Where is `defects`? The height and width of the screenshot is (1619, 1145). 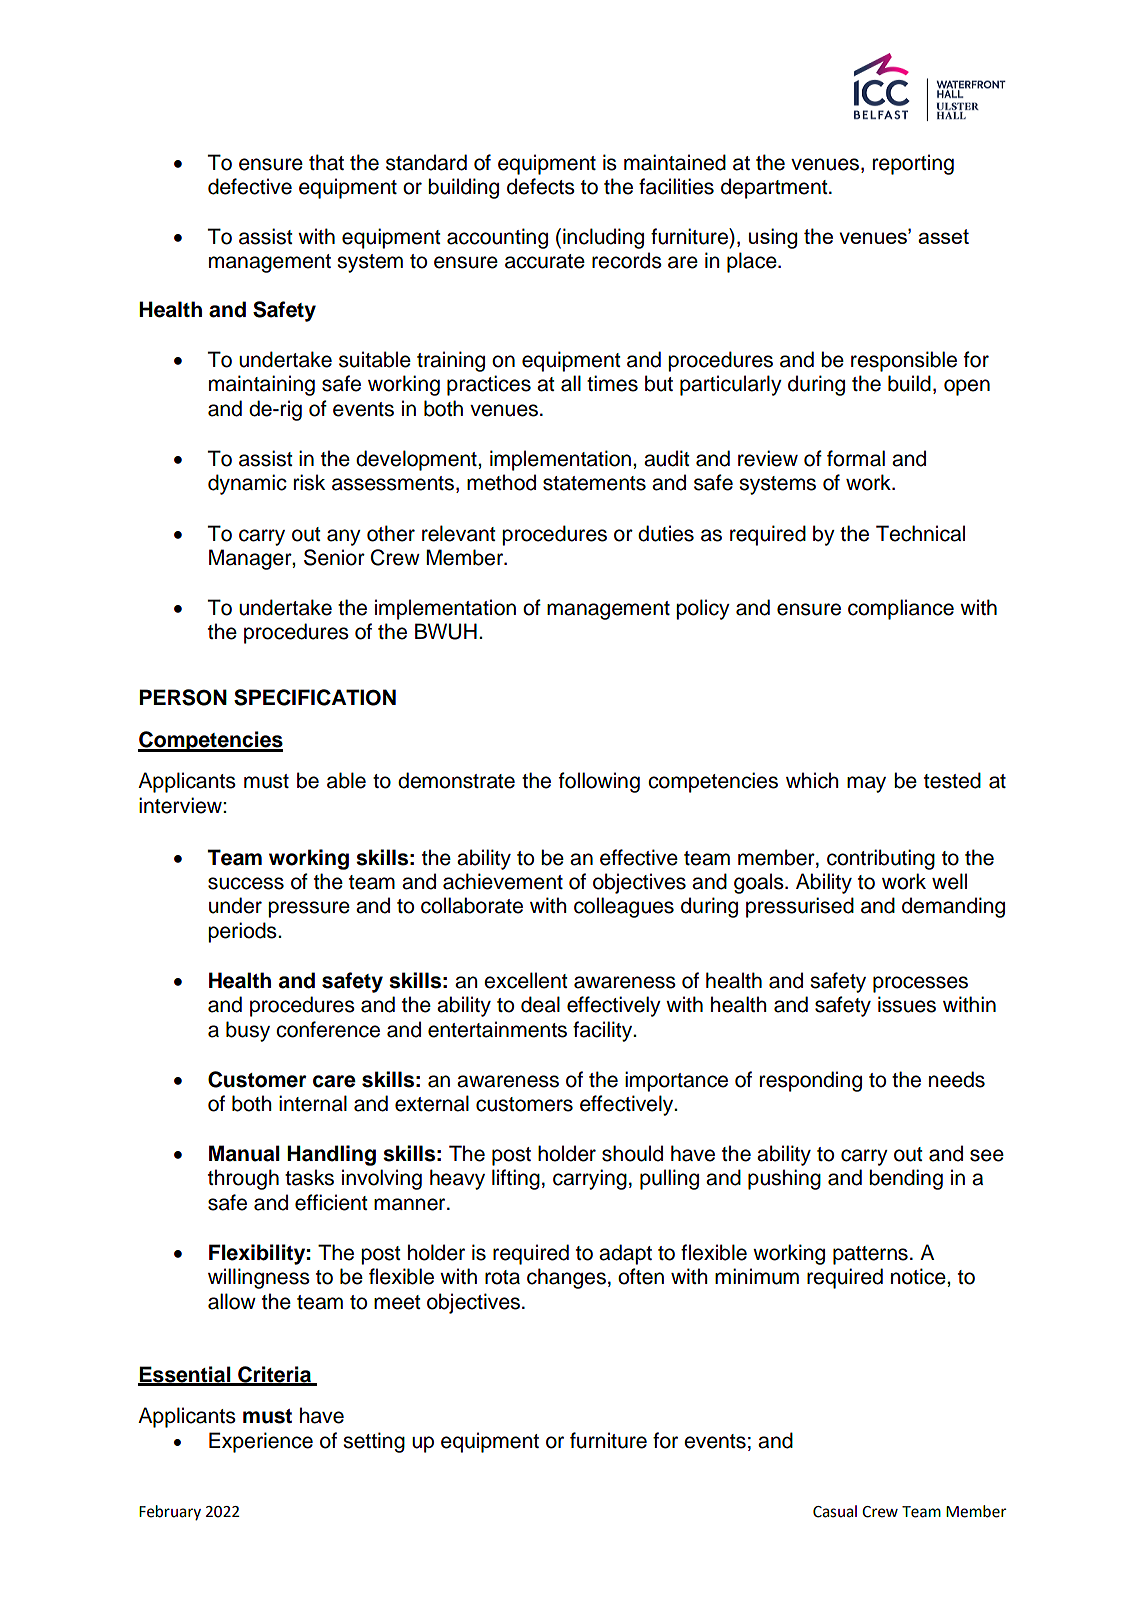 defects is located at coordinates (541, 186).
